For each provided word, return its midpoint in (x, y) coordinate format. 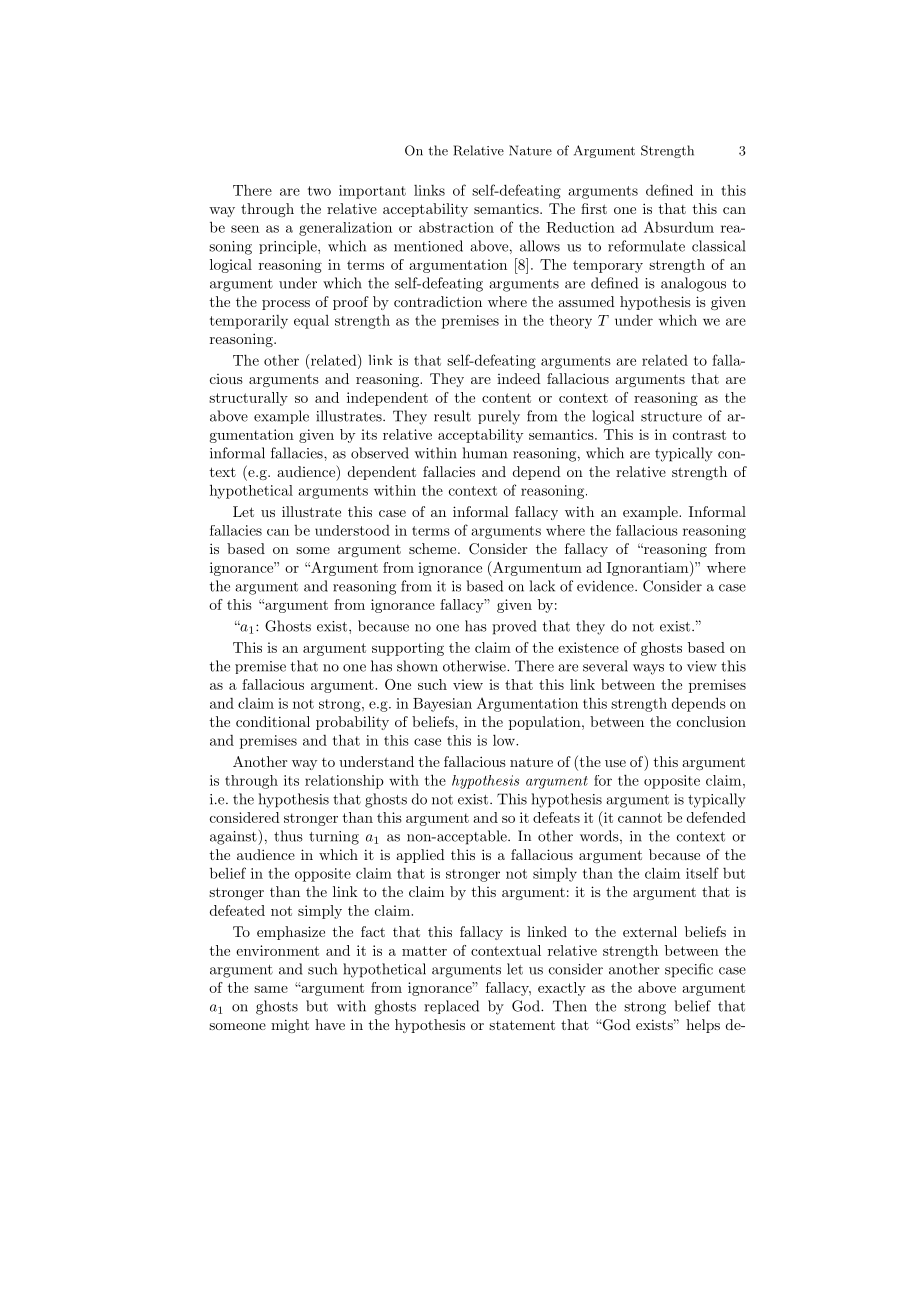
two (319, 191)
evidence (606, 586)
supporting (408, 649)
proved (514, 627)
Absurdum (679, 227)
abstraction (456, 227)
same (271, 989)
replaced (451, 1007)
